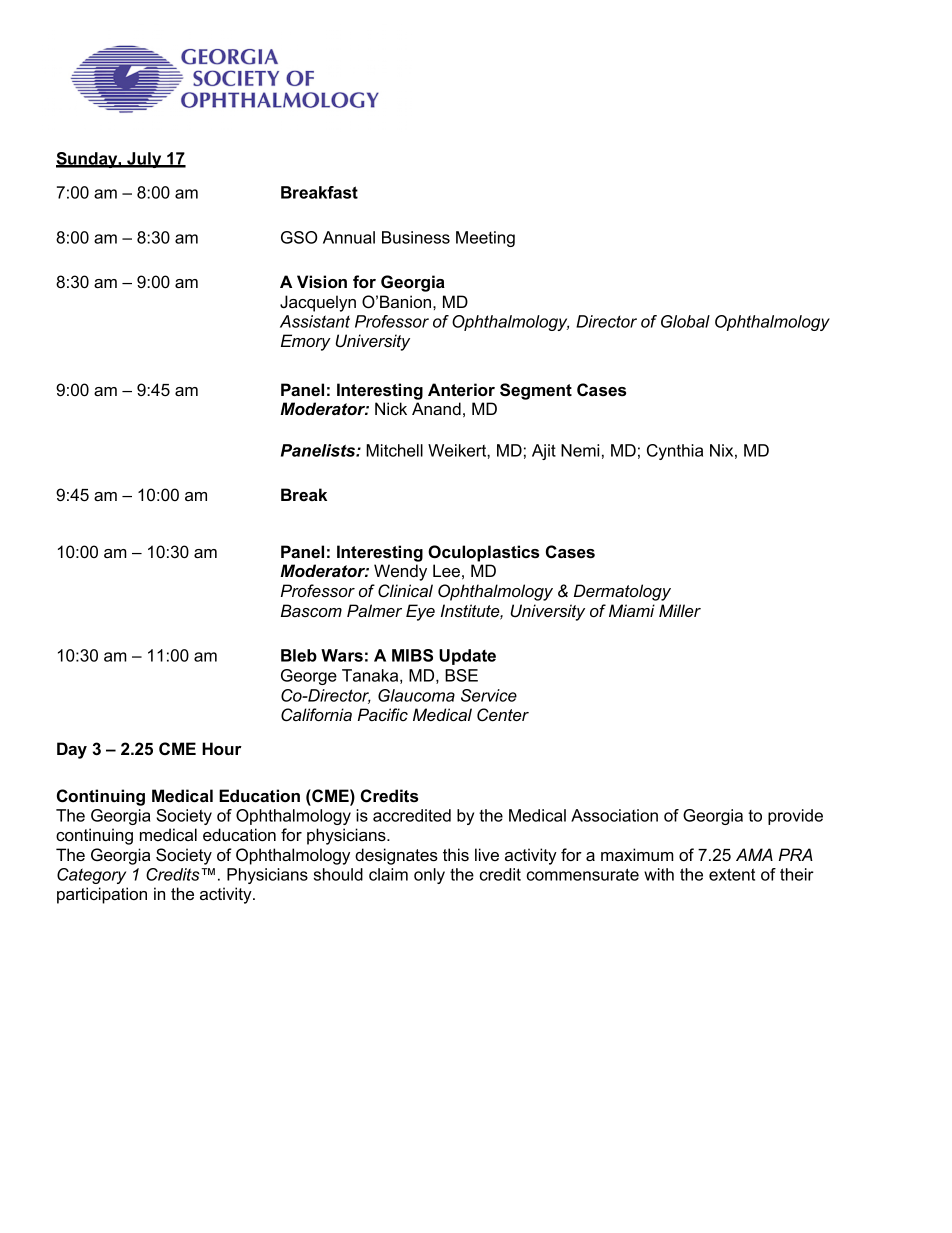 This screenshot has width=952, height=1233. Describe the element at coordinates (144, 160) in the screenshot. I see `July` at that location.
